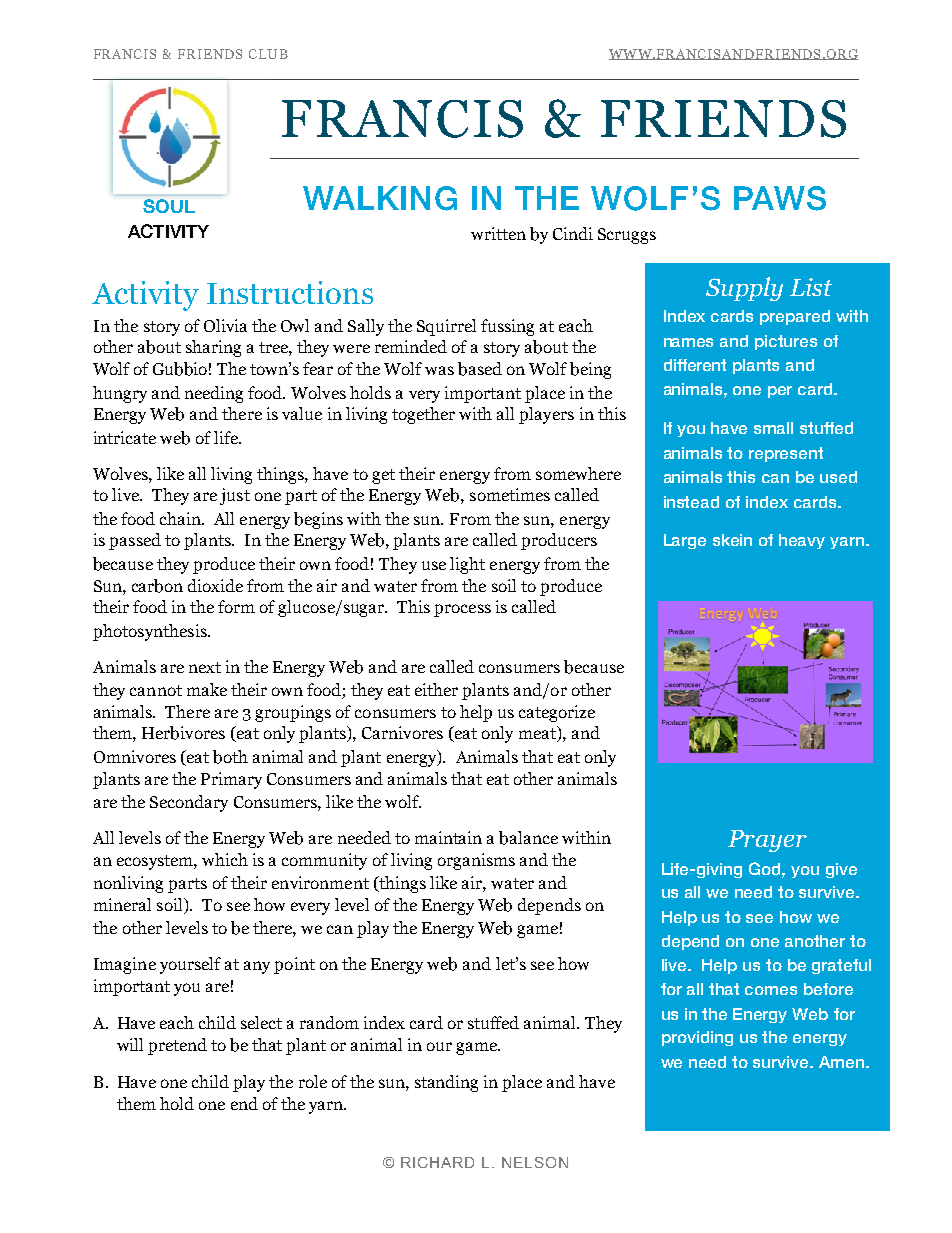 The width and height of the screenshot is (952, 1233). I want to click on yourself, so click(190, 965).
